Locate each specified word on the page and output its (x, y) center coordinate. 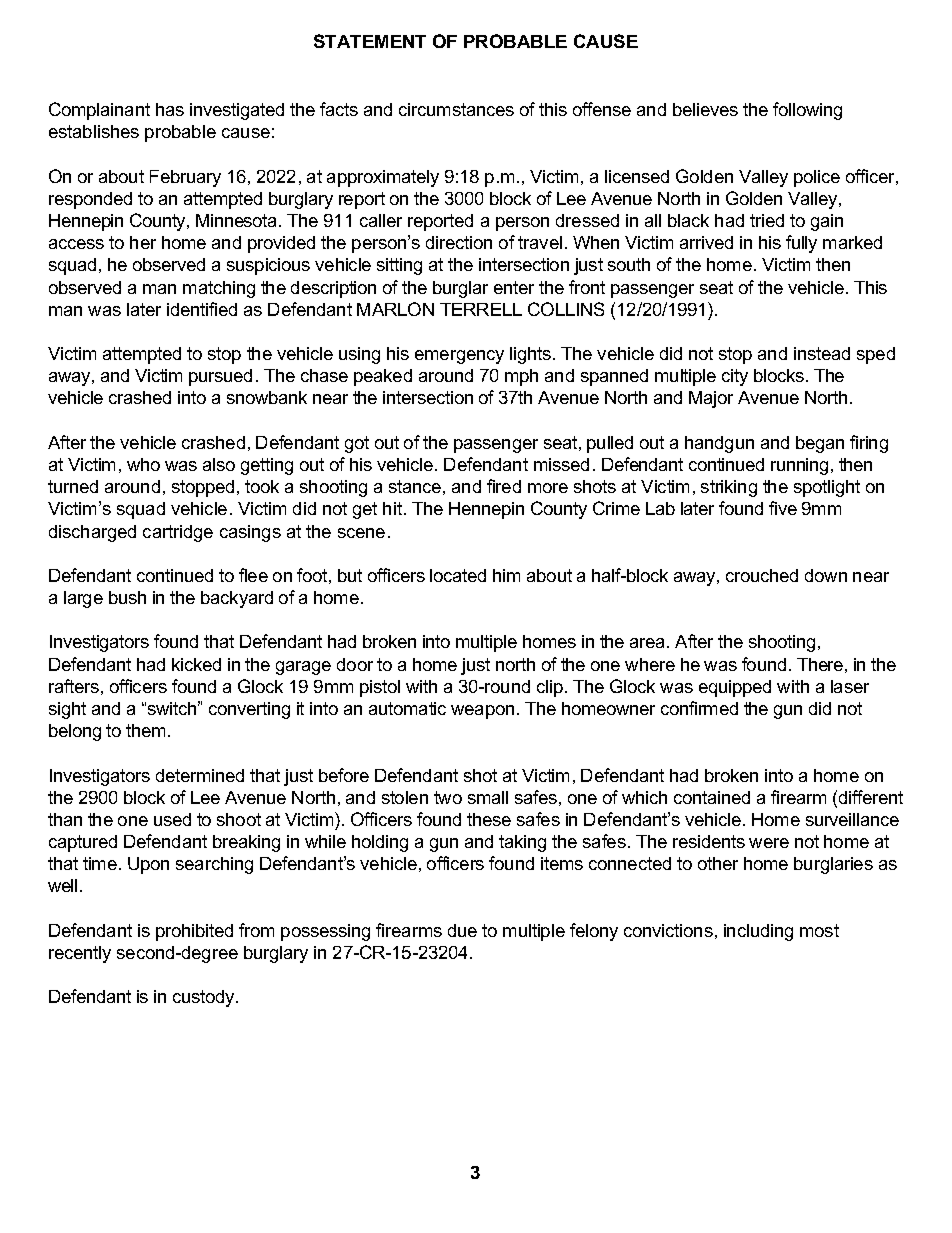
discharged (92, 533)
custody (205, 998)
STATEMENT (370, 41)
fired (504, 486)
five (783, 508)
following (807, 111)
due (462, 930)
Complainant (99, 111)
